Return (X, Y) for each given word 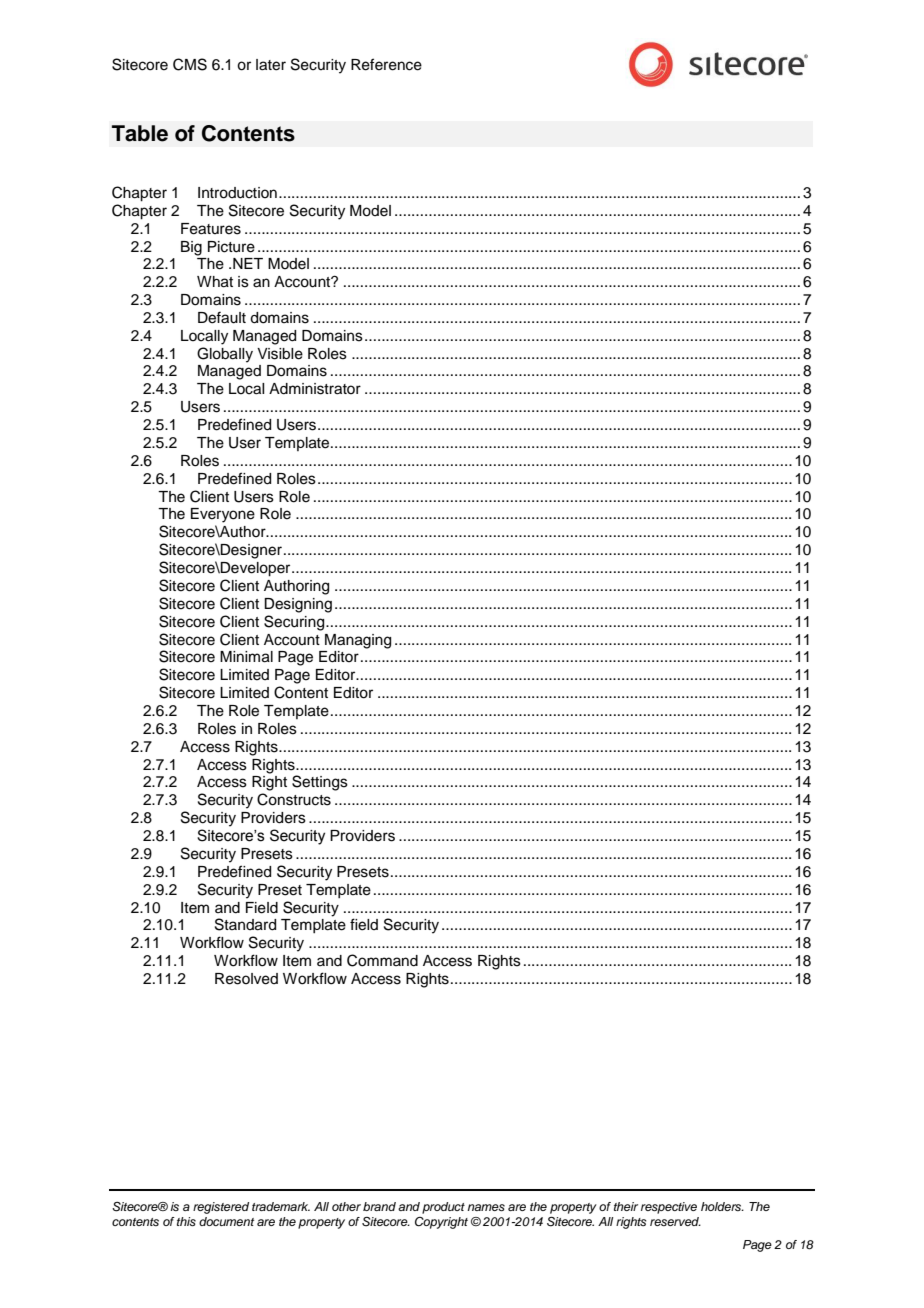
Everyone (223, 515)
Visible (280, 354)
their (626, 1206)
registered (221, 1208)
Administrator (315, 389)
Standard (245, 924)
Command (382, 960)
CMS (190, 64)
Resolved (246, 979)
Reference (386, 64)
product (443, 1208)
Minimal (246, 657)
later (271, 65)
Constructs (294, 799)
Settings (320, 783)
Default (222, 317)
